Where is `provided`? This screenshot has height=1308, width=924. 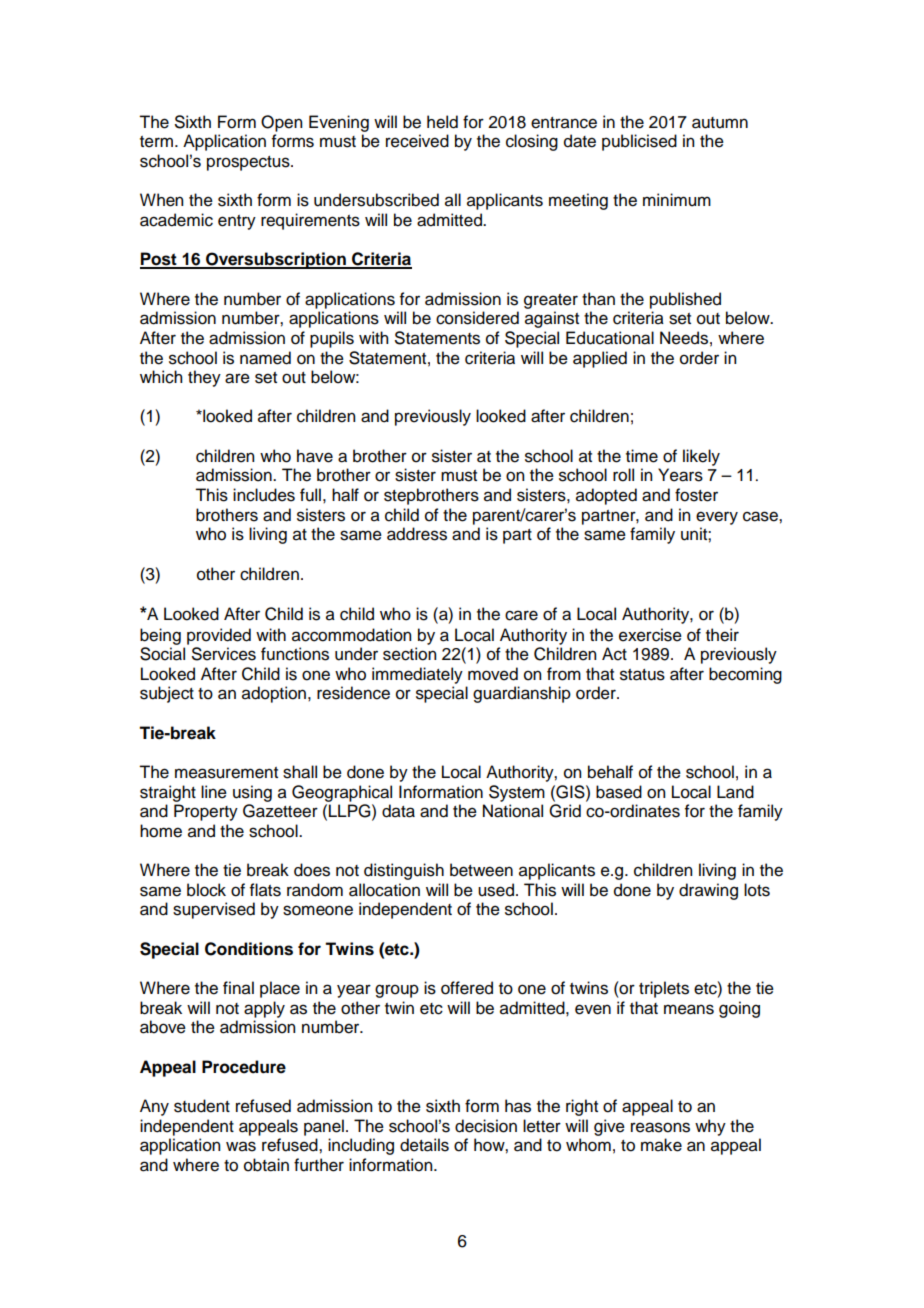 provided is located at coordinates (219, 636).
